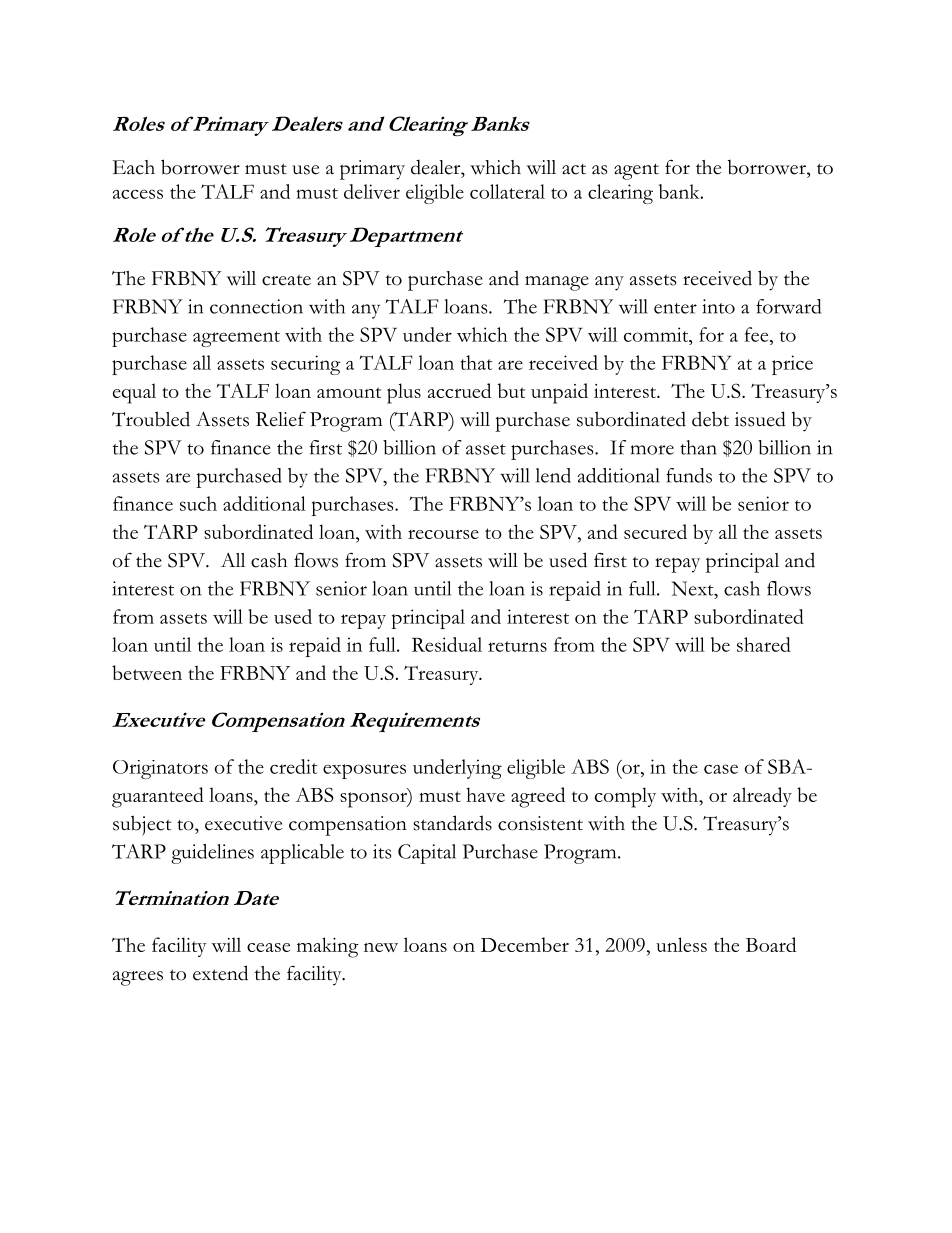  I want to click on accrued, so click(459, 390).
